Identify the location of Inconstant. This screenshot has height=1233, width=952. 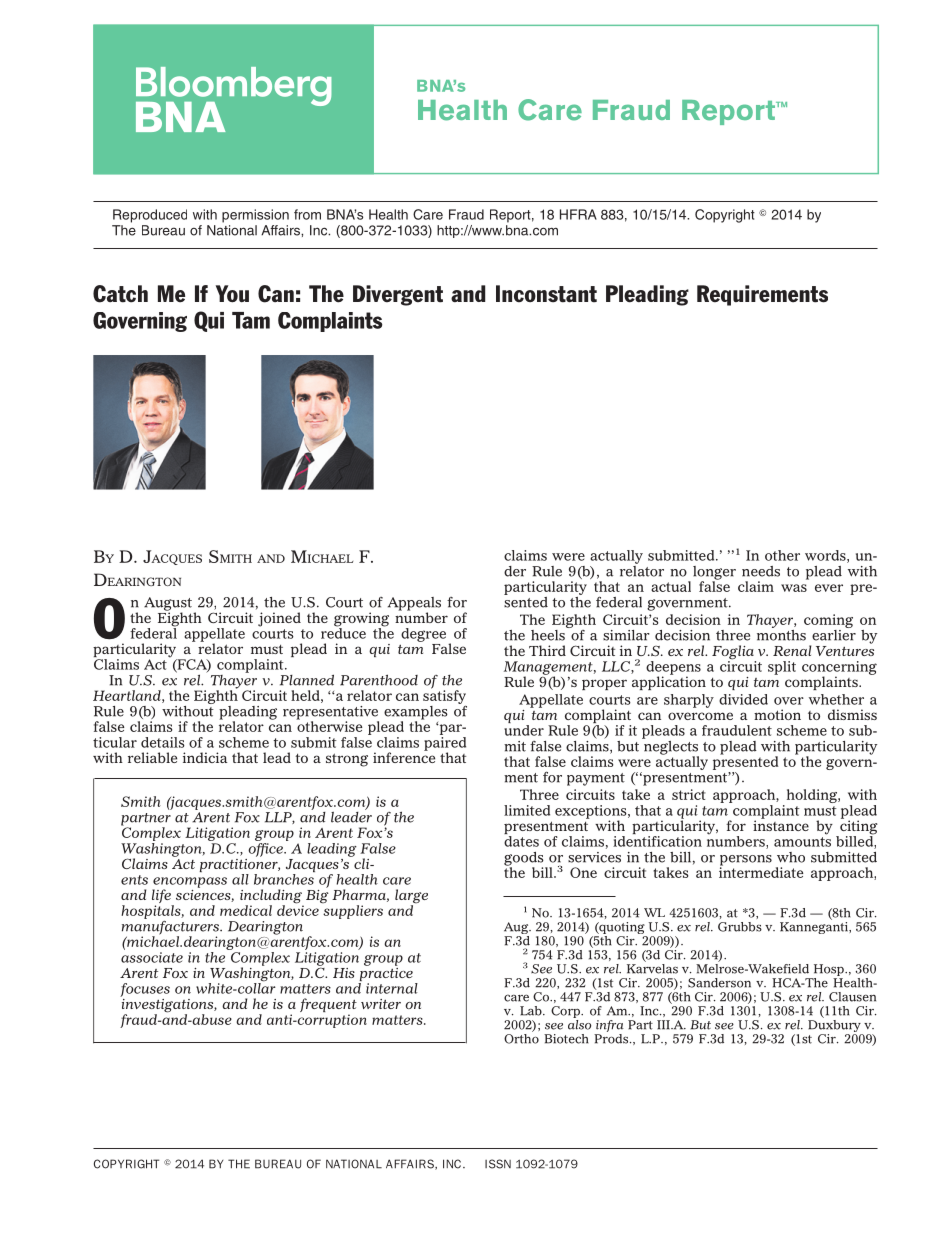
(546, 294).
